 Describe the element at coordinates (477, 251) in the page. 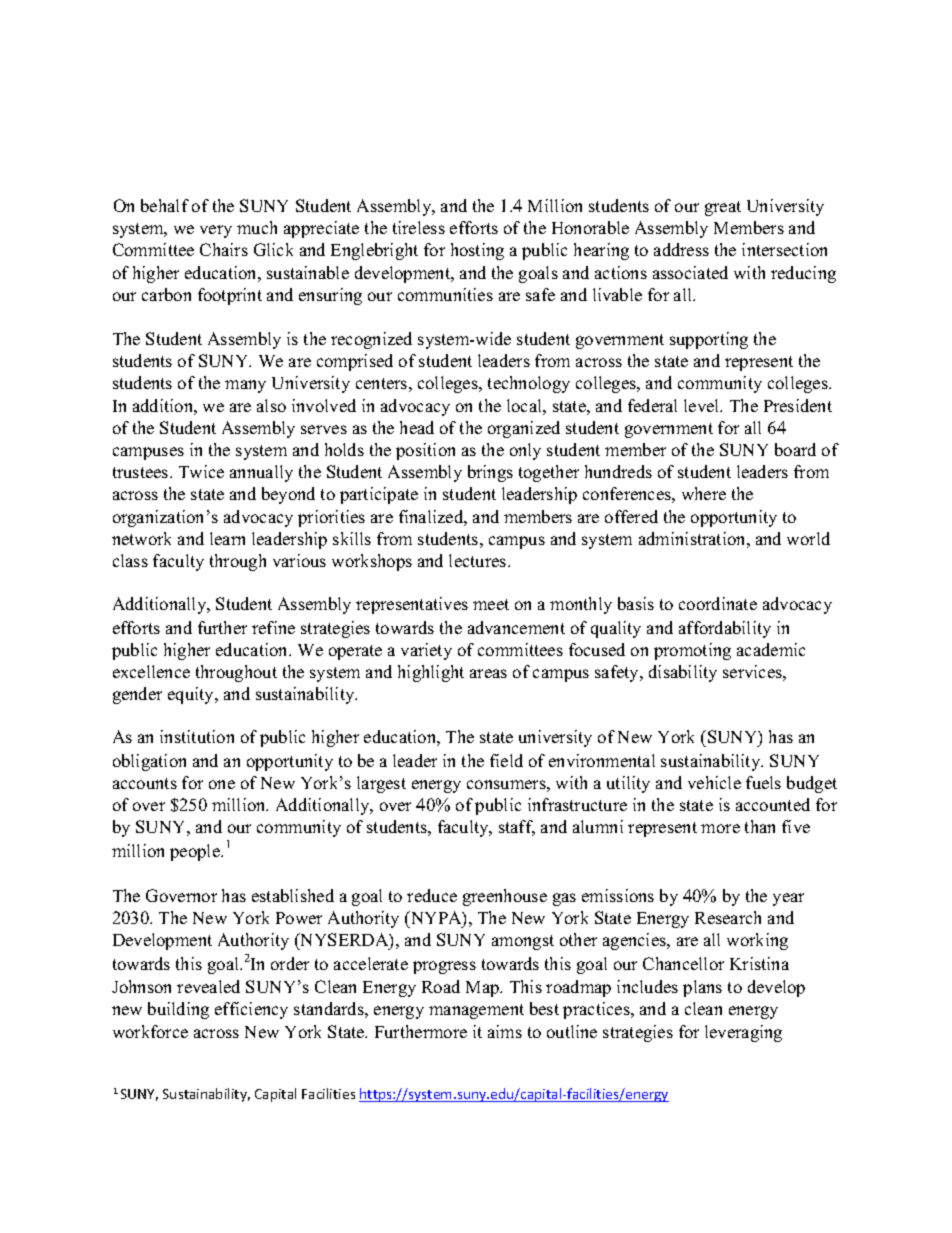

I see `hosting` at that location.
